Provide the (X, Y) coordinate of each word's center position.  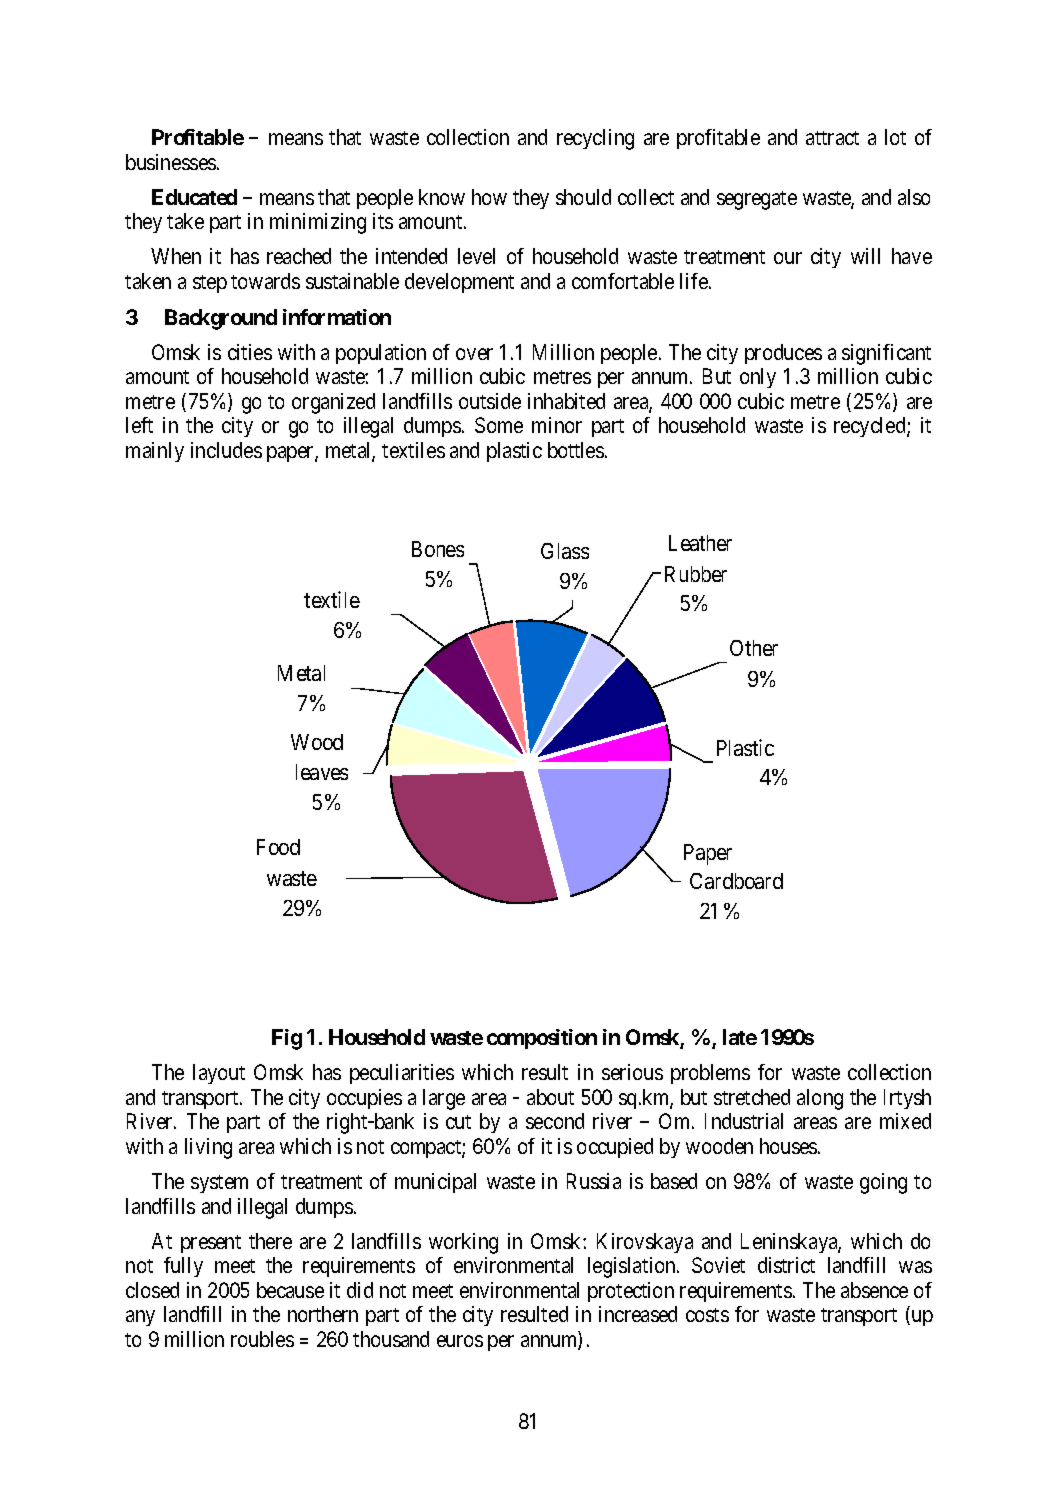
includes (226, 450)
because (290, 1290)
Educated (194, 197)
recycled (871, 427)
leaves (322, 772)
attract (832, 138)
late (740, 1037)
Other (754, 648)
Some (499, 425)
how (489, 197)
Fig (287, 1039)
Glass (565, 551)
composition (542, 1039)
